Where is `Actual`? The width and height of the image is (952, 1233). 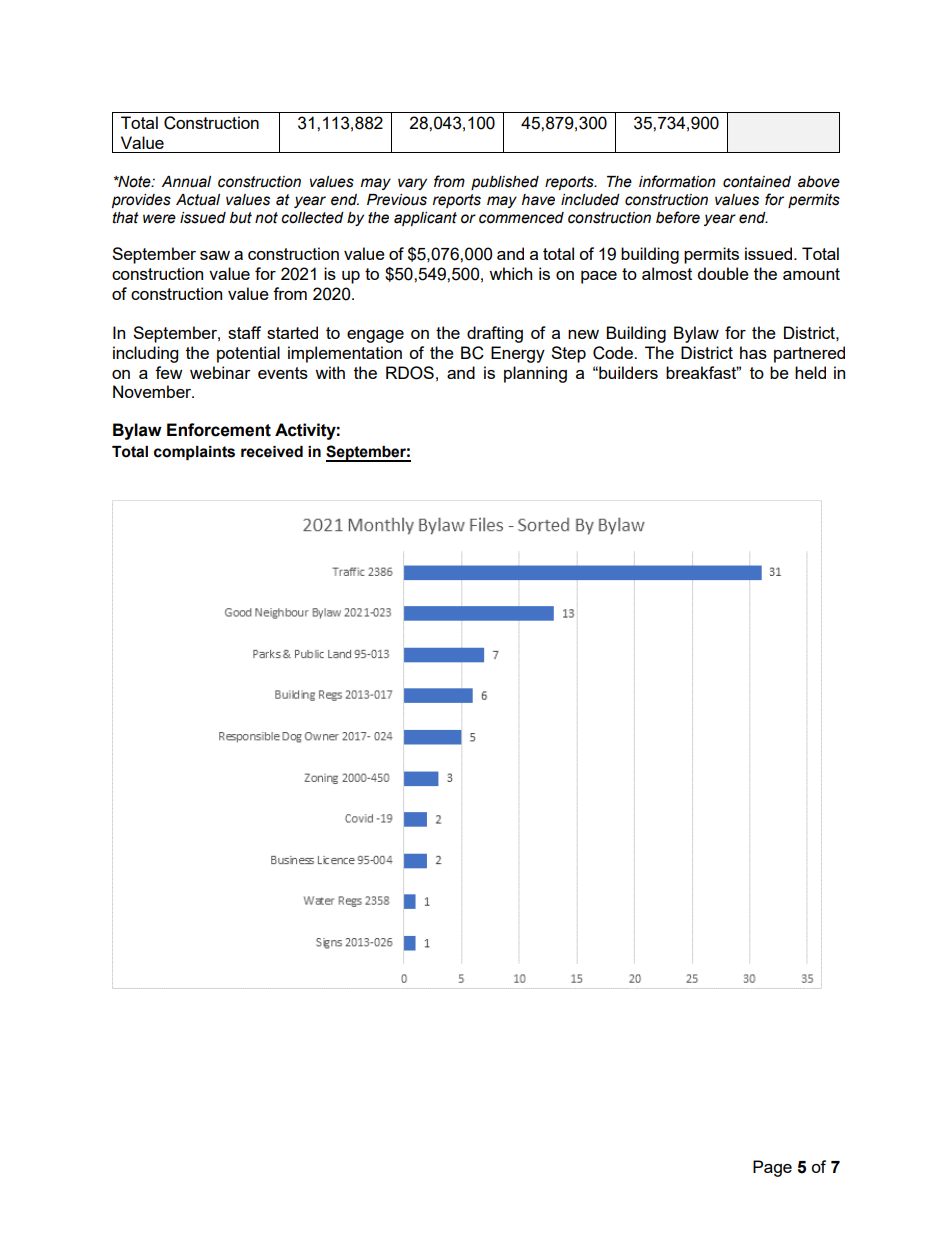
Actual is located at coordinates (198, 200).
